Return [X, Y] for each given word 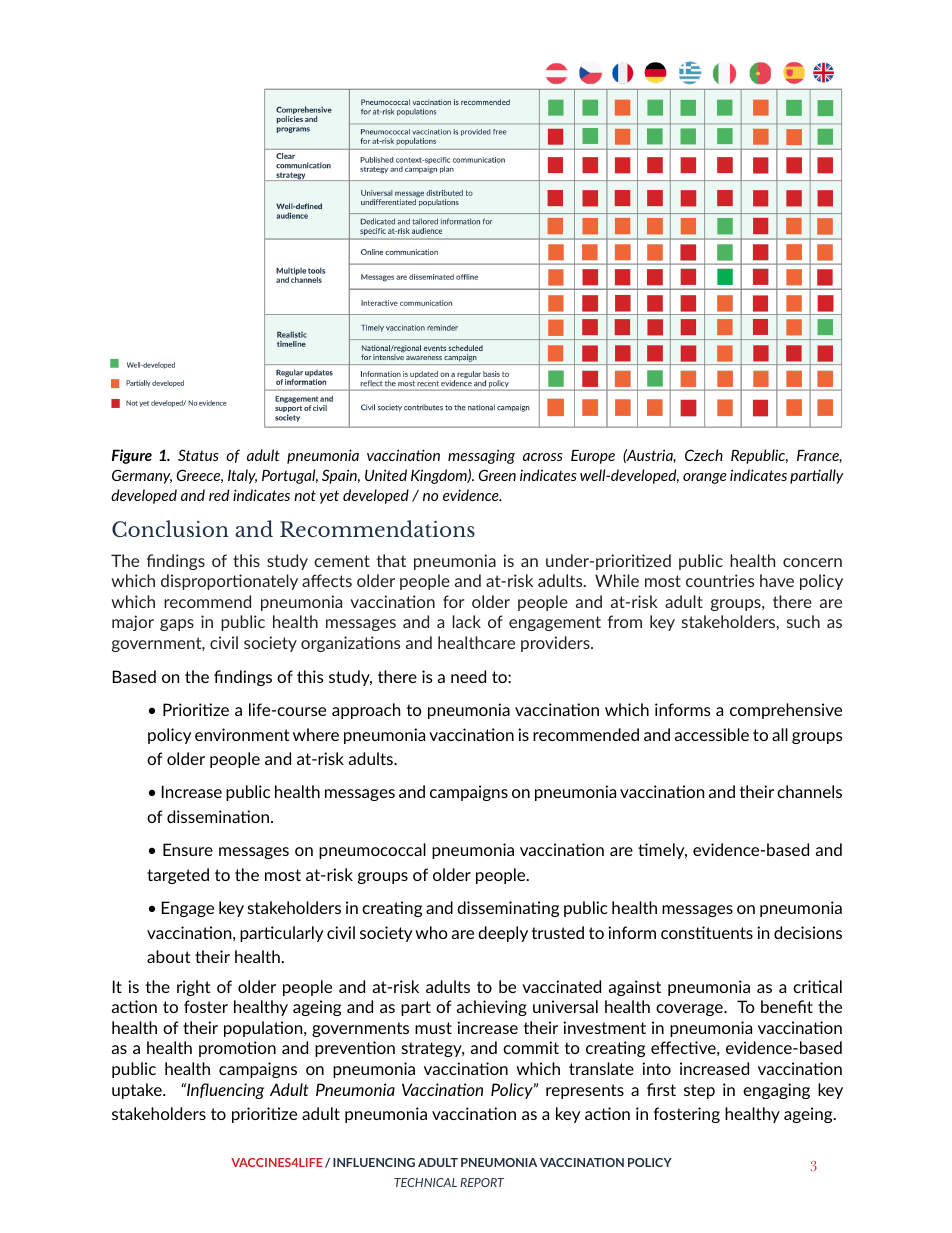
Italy [242, 476]
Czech [704, 455]
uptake [138, 1091]
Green [497, 475]
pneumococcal [372, 851]
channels [809, 791]
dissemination [219, 816]
